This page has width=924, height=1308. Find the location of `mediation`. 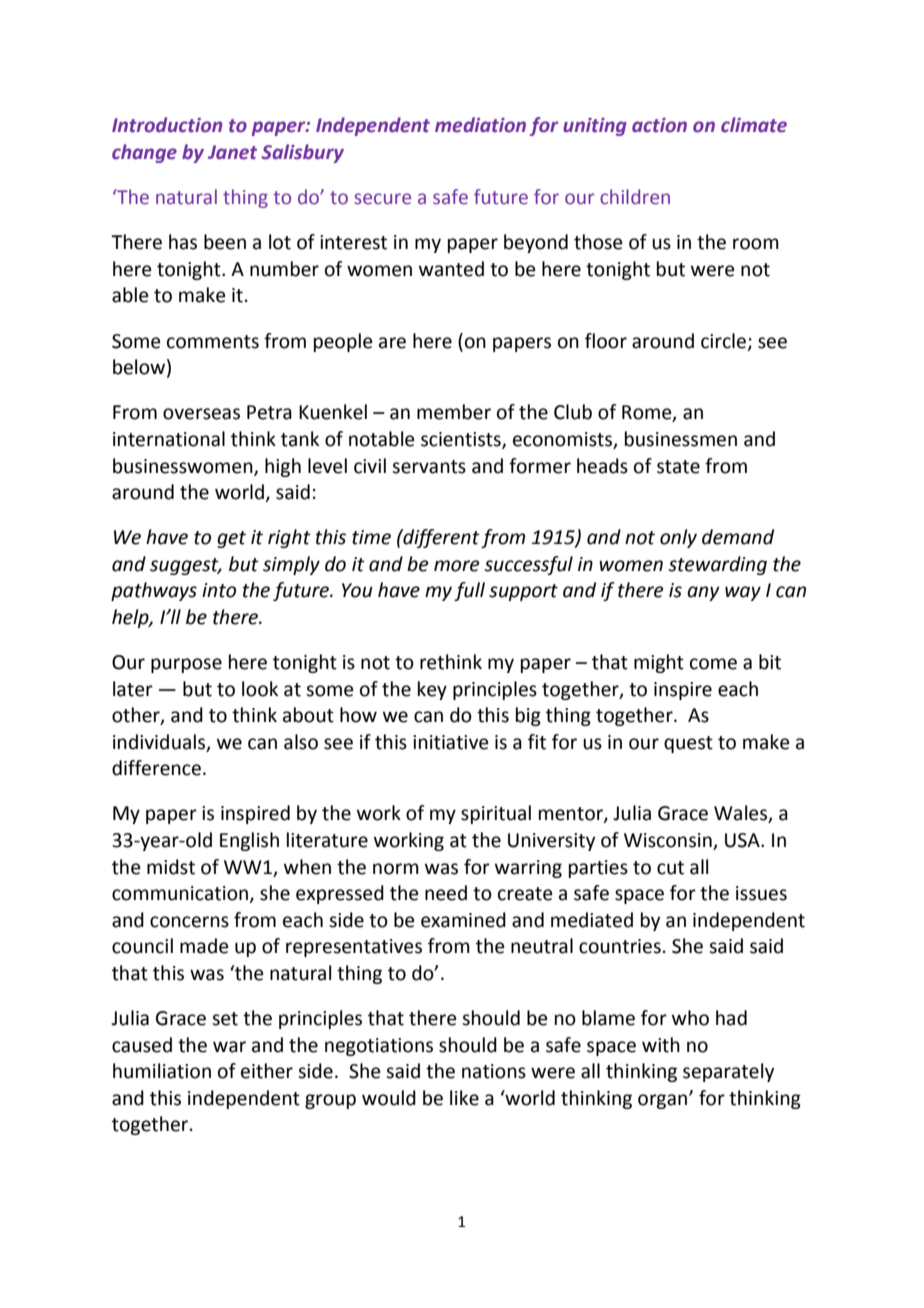

mediation is located at coordinates (480, 125).
